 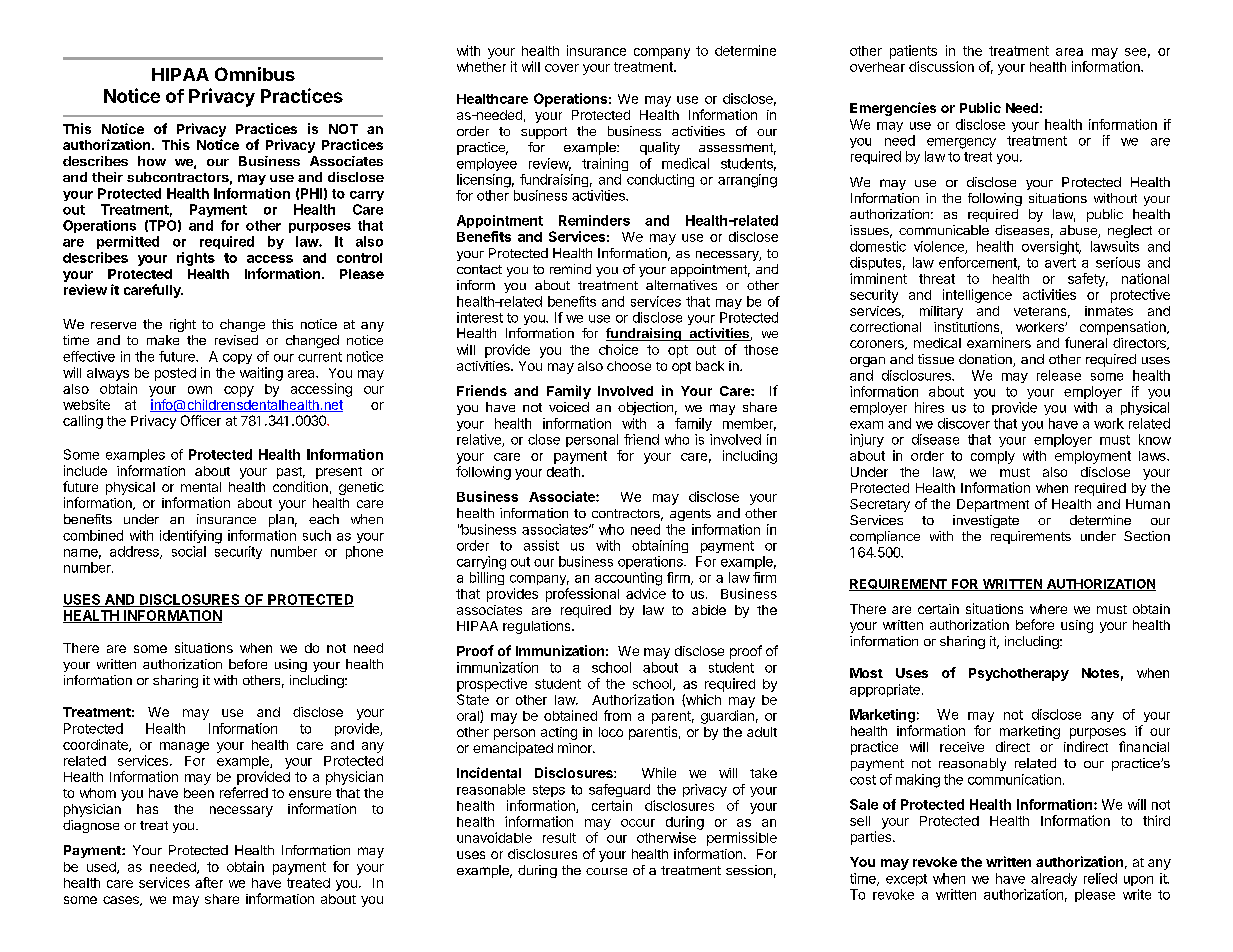 What do you see at coordinates (690, 515) in the screenshot?
I see `agents` at bounding box center [690, 515].
